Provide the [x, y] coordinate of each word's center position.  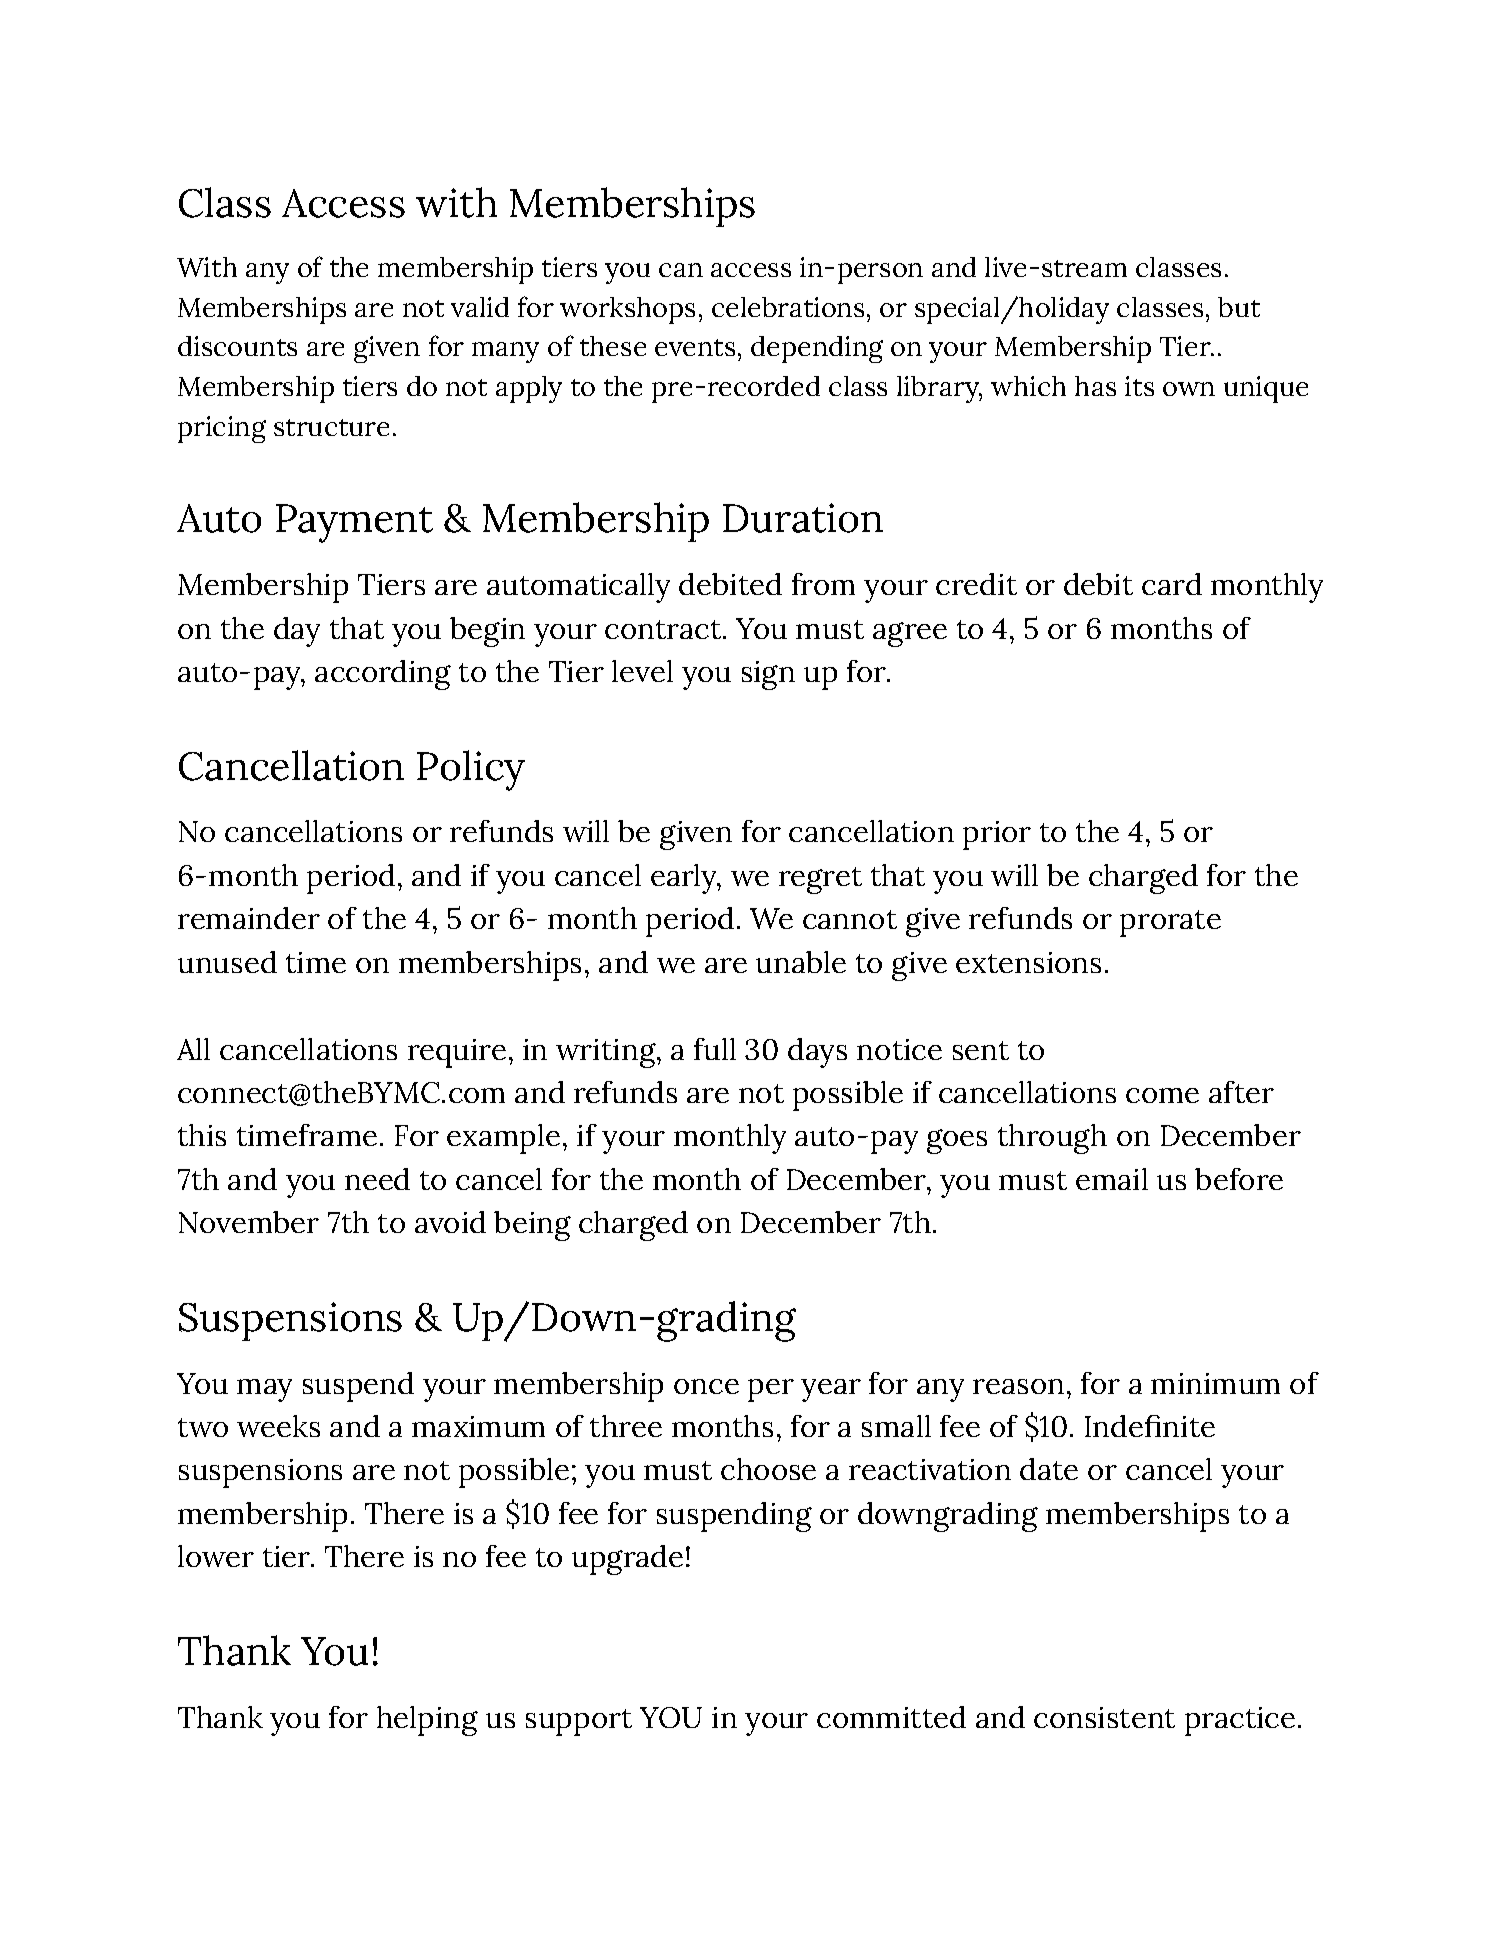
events [695, 347]
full [715, 1049]
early [685, 879]
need [377, 1179]
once [706, 1386]
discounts [237, 346]
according [383, 675]
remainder [249, 918]
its [1139, 386]
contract [663, 629]
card [1172, 584]
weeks [278, 1426]
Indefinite [1150, 1426]
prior [997, 835]
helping [427, 1721]
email [1112, 1179]
